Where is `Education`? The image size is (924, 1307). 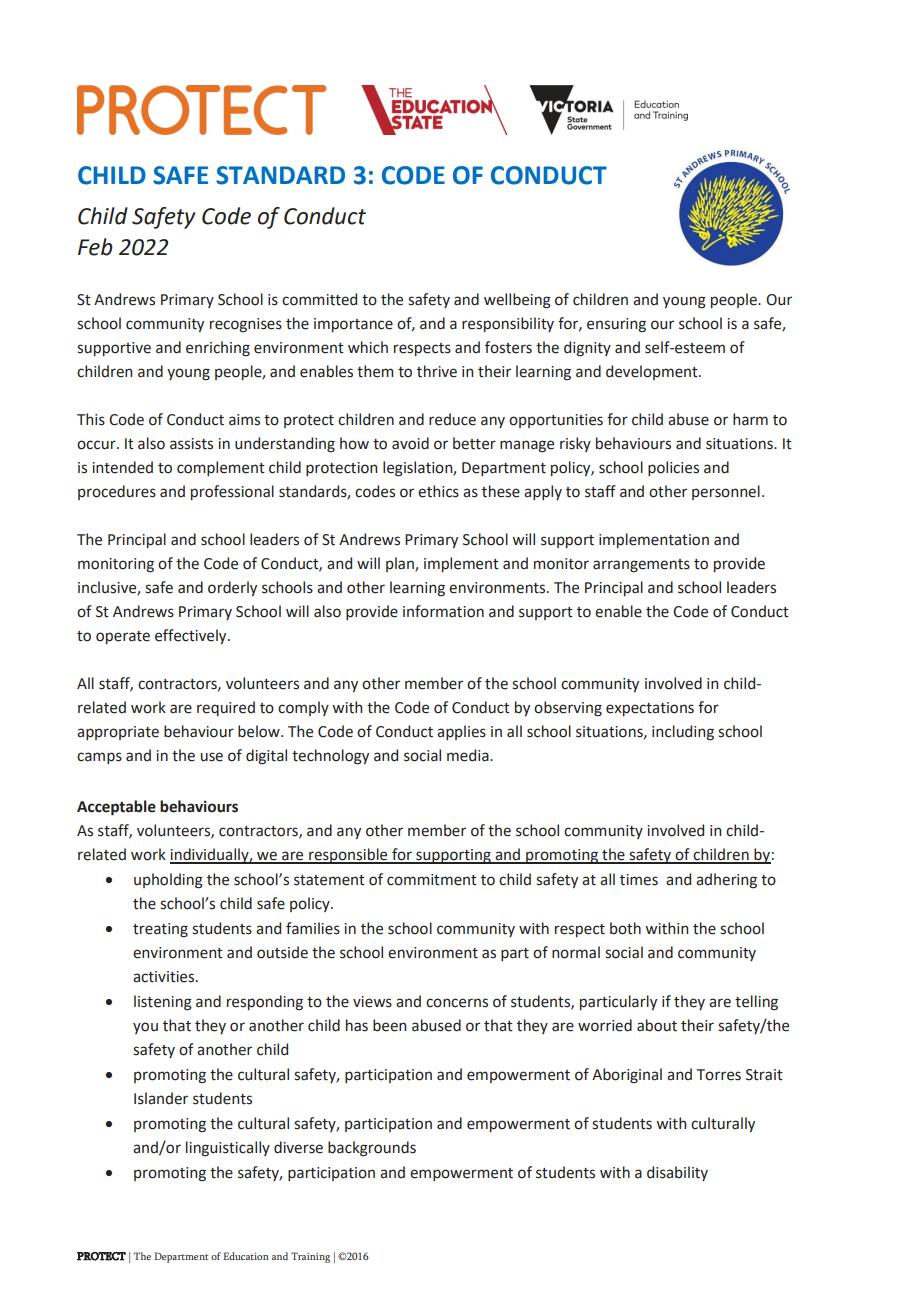
Education is located at coordinates (246, 1256).
